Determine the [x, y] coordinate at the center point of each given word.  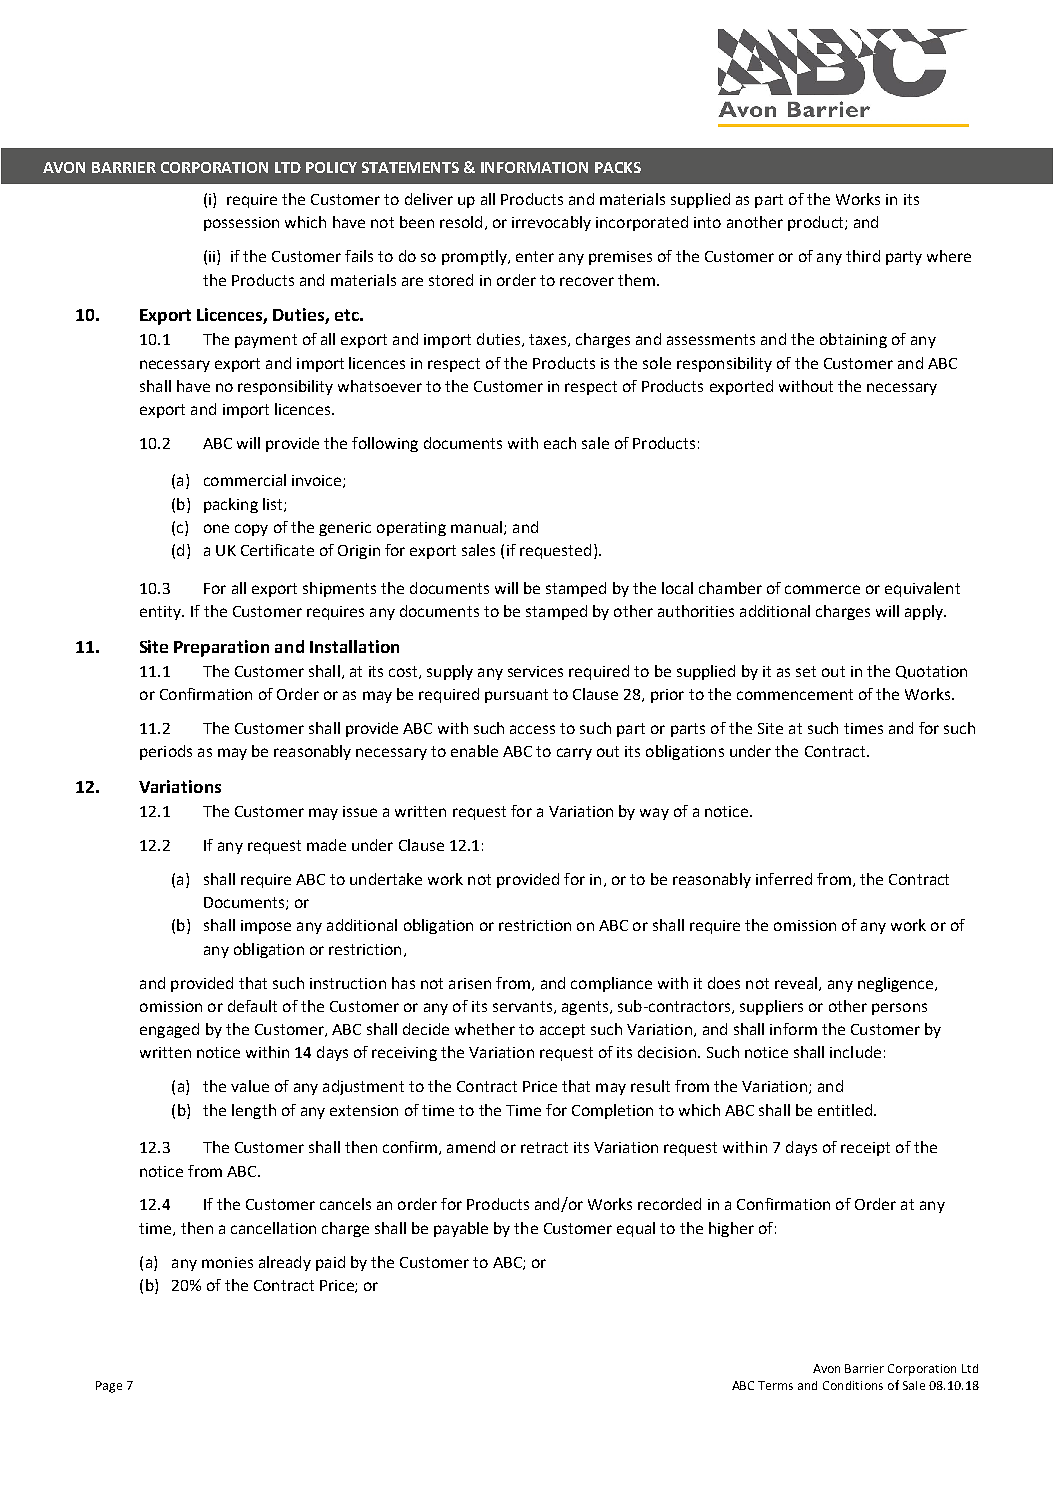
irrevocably [551, 223]
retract [544, 1147]
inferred [784, 879]
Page [109, 1387]
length [254, 1111]
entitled [845, 1110]
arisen [470, 983]
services [535, 671]
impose [266, 927]
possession [241, 224]
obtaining [853, 340]
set [806, 671]
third [863, 256]
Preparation [221, 648]
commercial [245, 480]
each [560, 443]
